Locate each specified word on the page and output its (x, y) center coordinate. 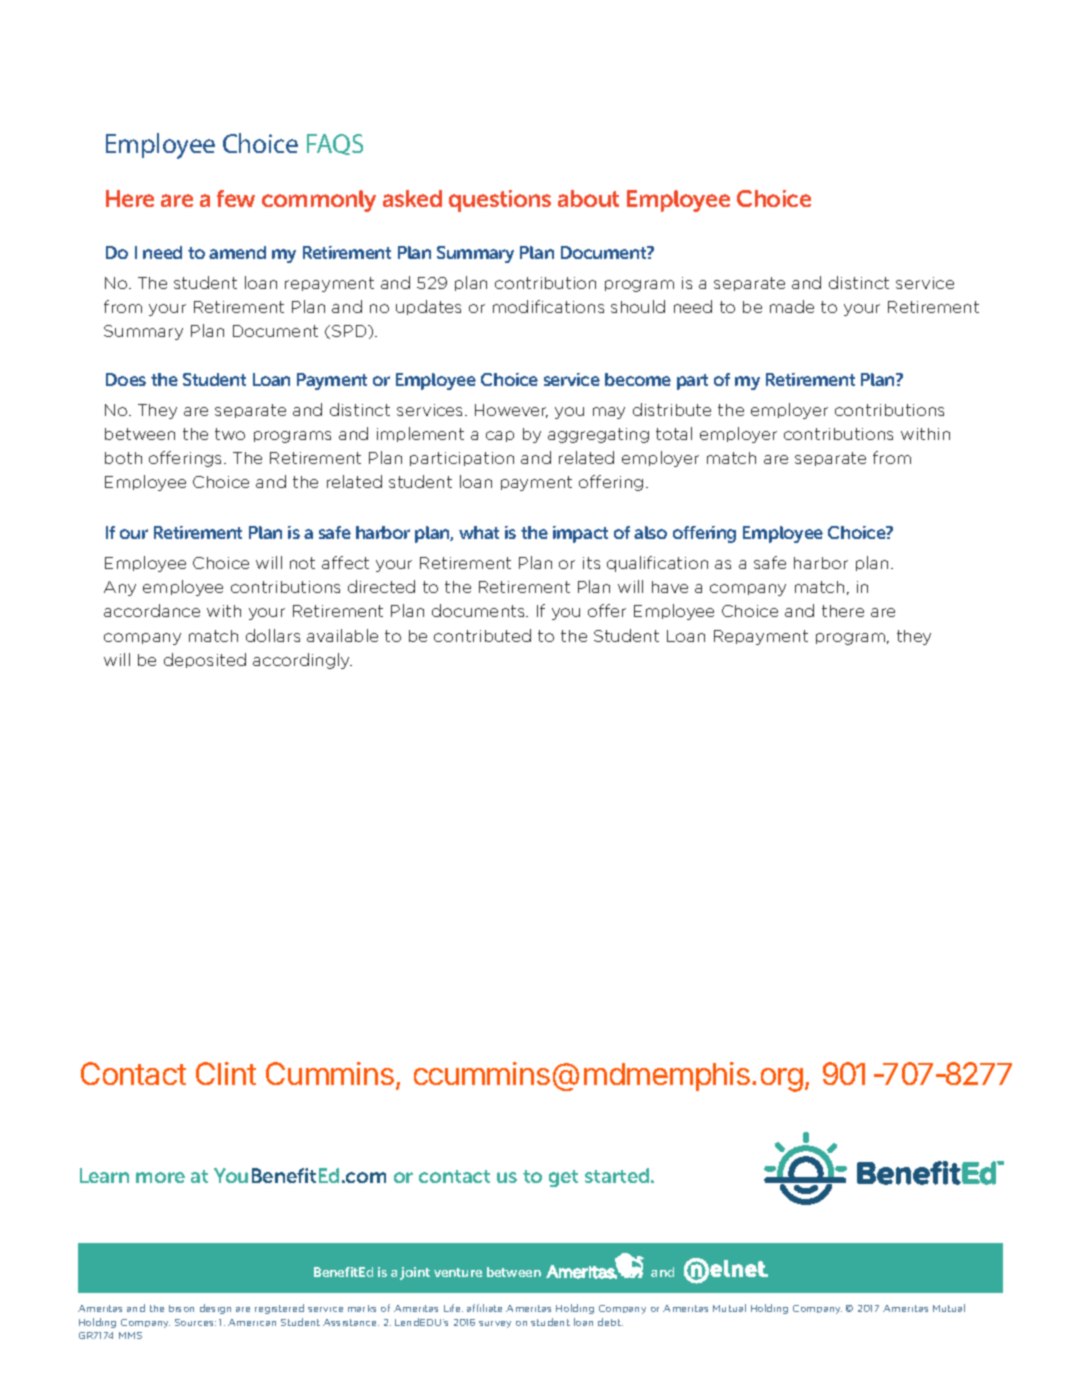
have (670, 587)
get (563, 1178)
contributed (482, 635)
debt (610, 1322)
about (588, 198)
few (236, 198)
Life (453, 1308)
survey (495, 1324)
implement (420, 434)
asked (412, 198)
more (160, 1177)
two (230, 434)
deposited (205, 660)
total (674, 433)
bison (181, 1308)
